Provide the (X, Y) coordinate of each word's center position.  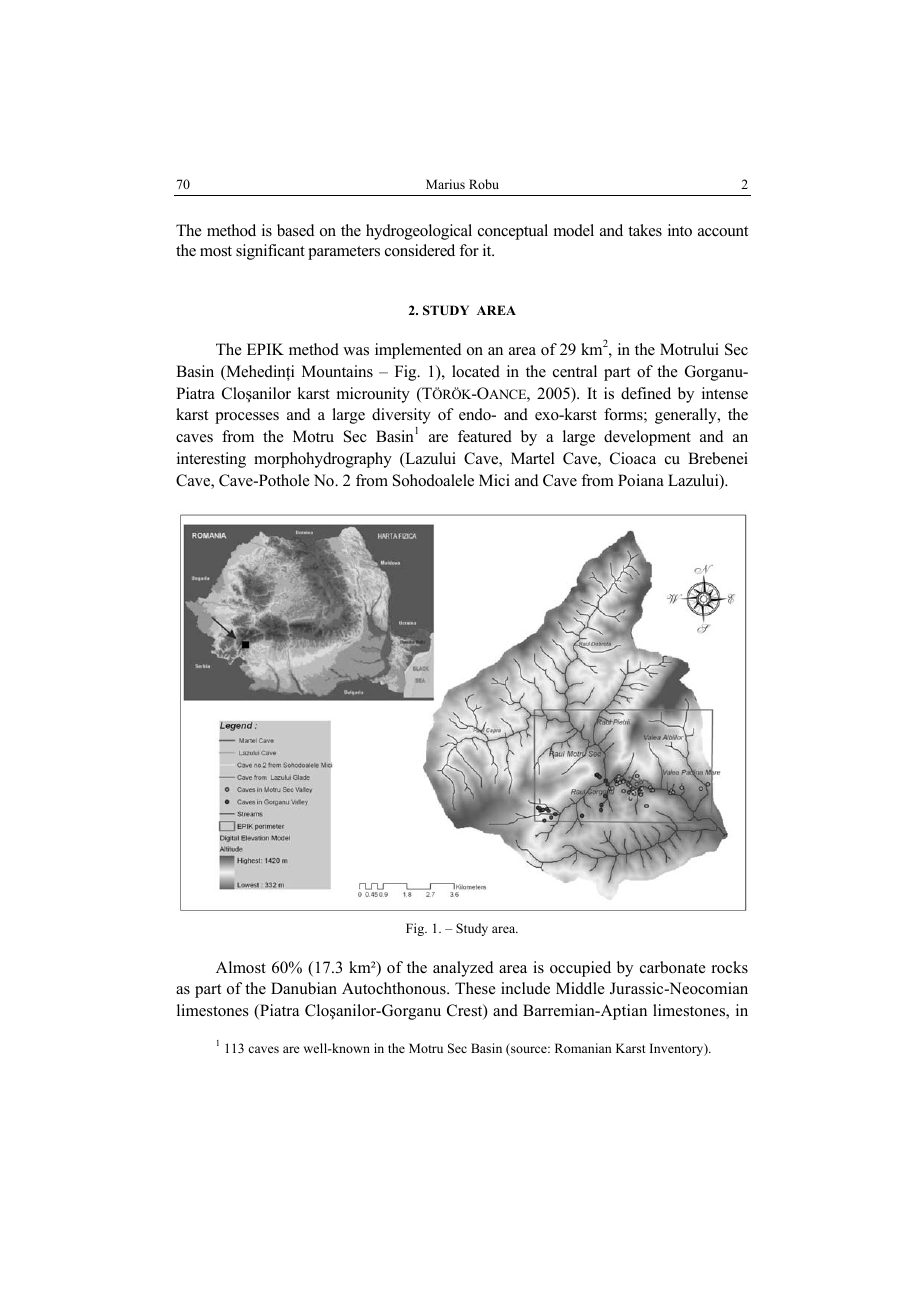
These (475, 988)
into (680, 230)
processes (247, 418)
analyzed (463, 969)
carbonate (673, 967)
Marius (445, 184)
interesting (211, 460)
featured (485, 436)
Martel (533, 458)
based (296, 230)
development (647, 438)
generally (687, 416)
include (525, 988)
